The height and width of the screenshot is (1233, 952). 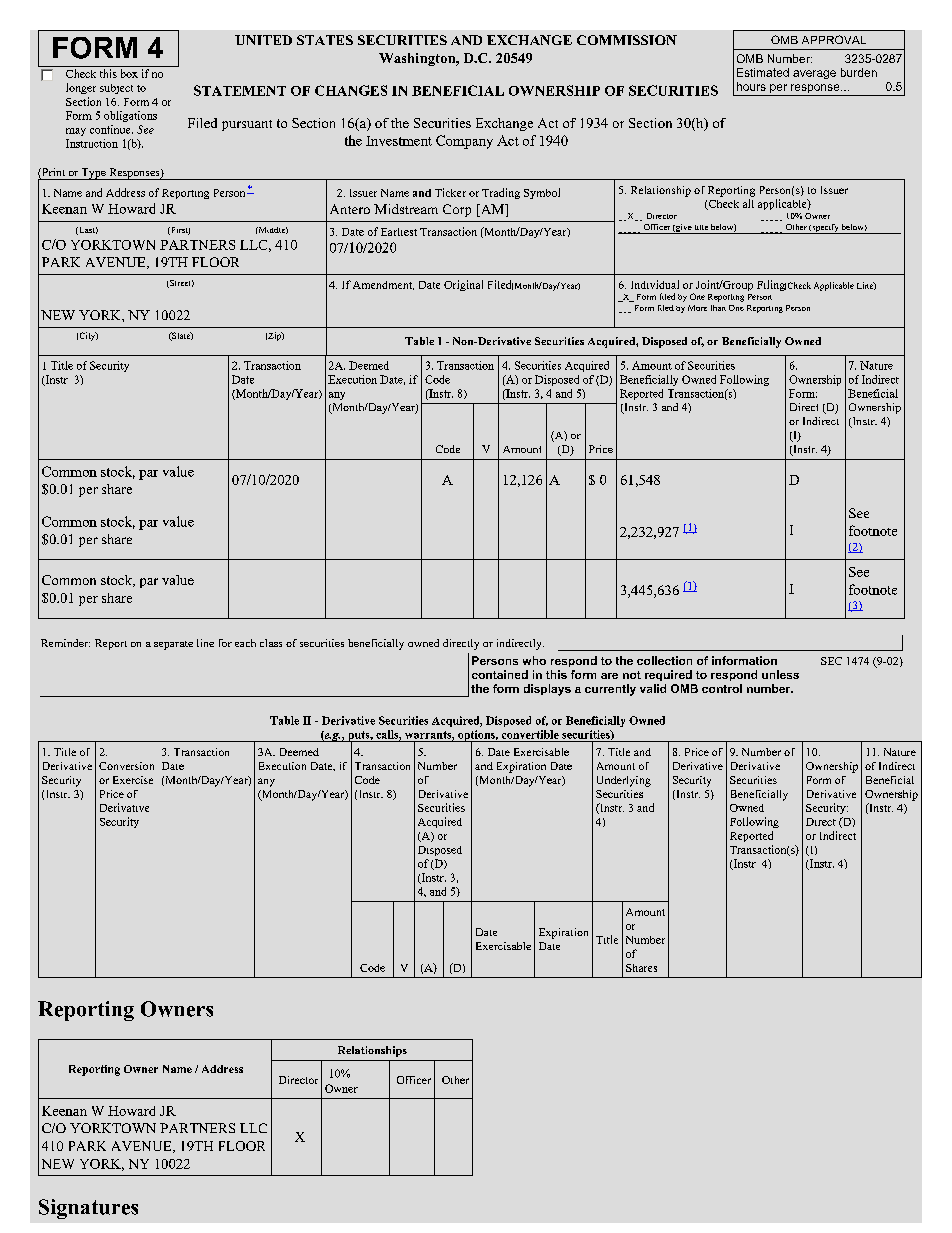 What do you see at coordinates (129, 73) in the screenshot?
I see `box` at bounding box center [129, 73].
